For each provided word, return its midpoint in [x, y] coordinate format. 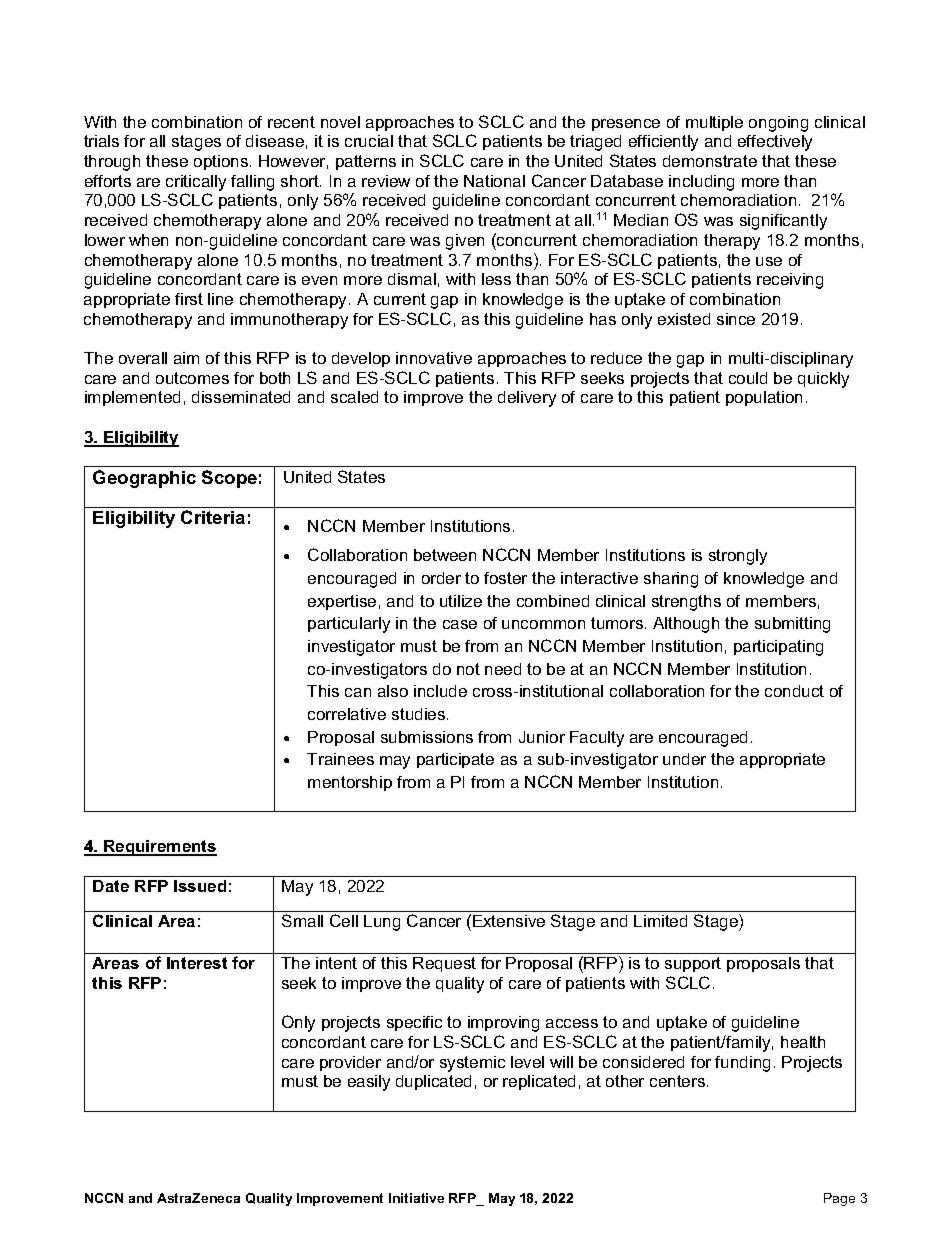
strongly [738, 557]
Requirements [159, 848]
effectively [775, 143]
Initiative [416, 1198]
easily [369, 1083]
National [494, 181]
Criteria [213, 517]
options [222, 162]
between [445, 555]
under [684, 759]
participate [455, 760]
